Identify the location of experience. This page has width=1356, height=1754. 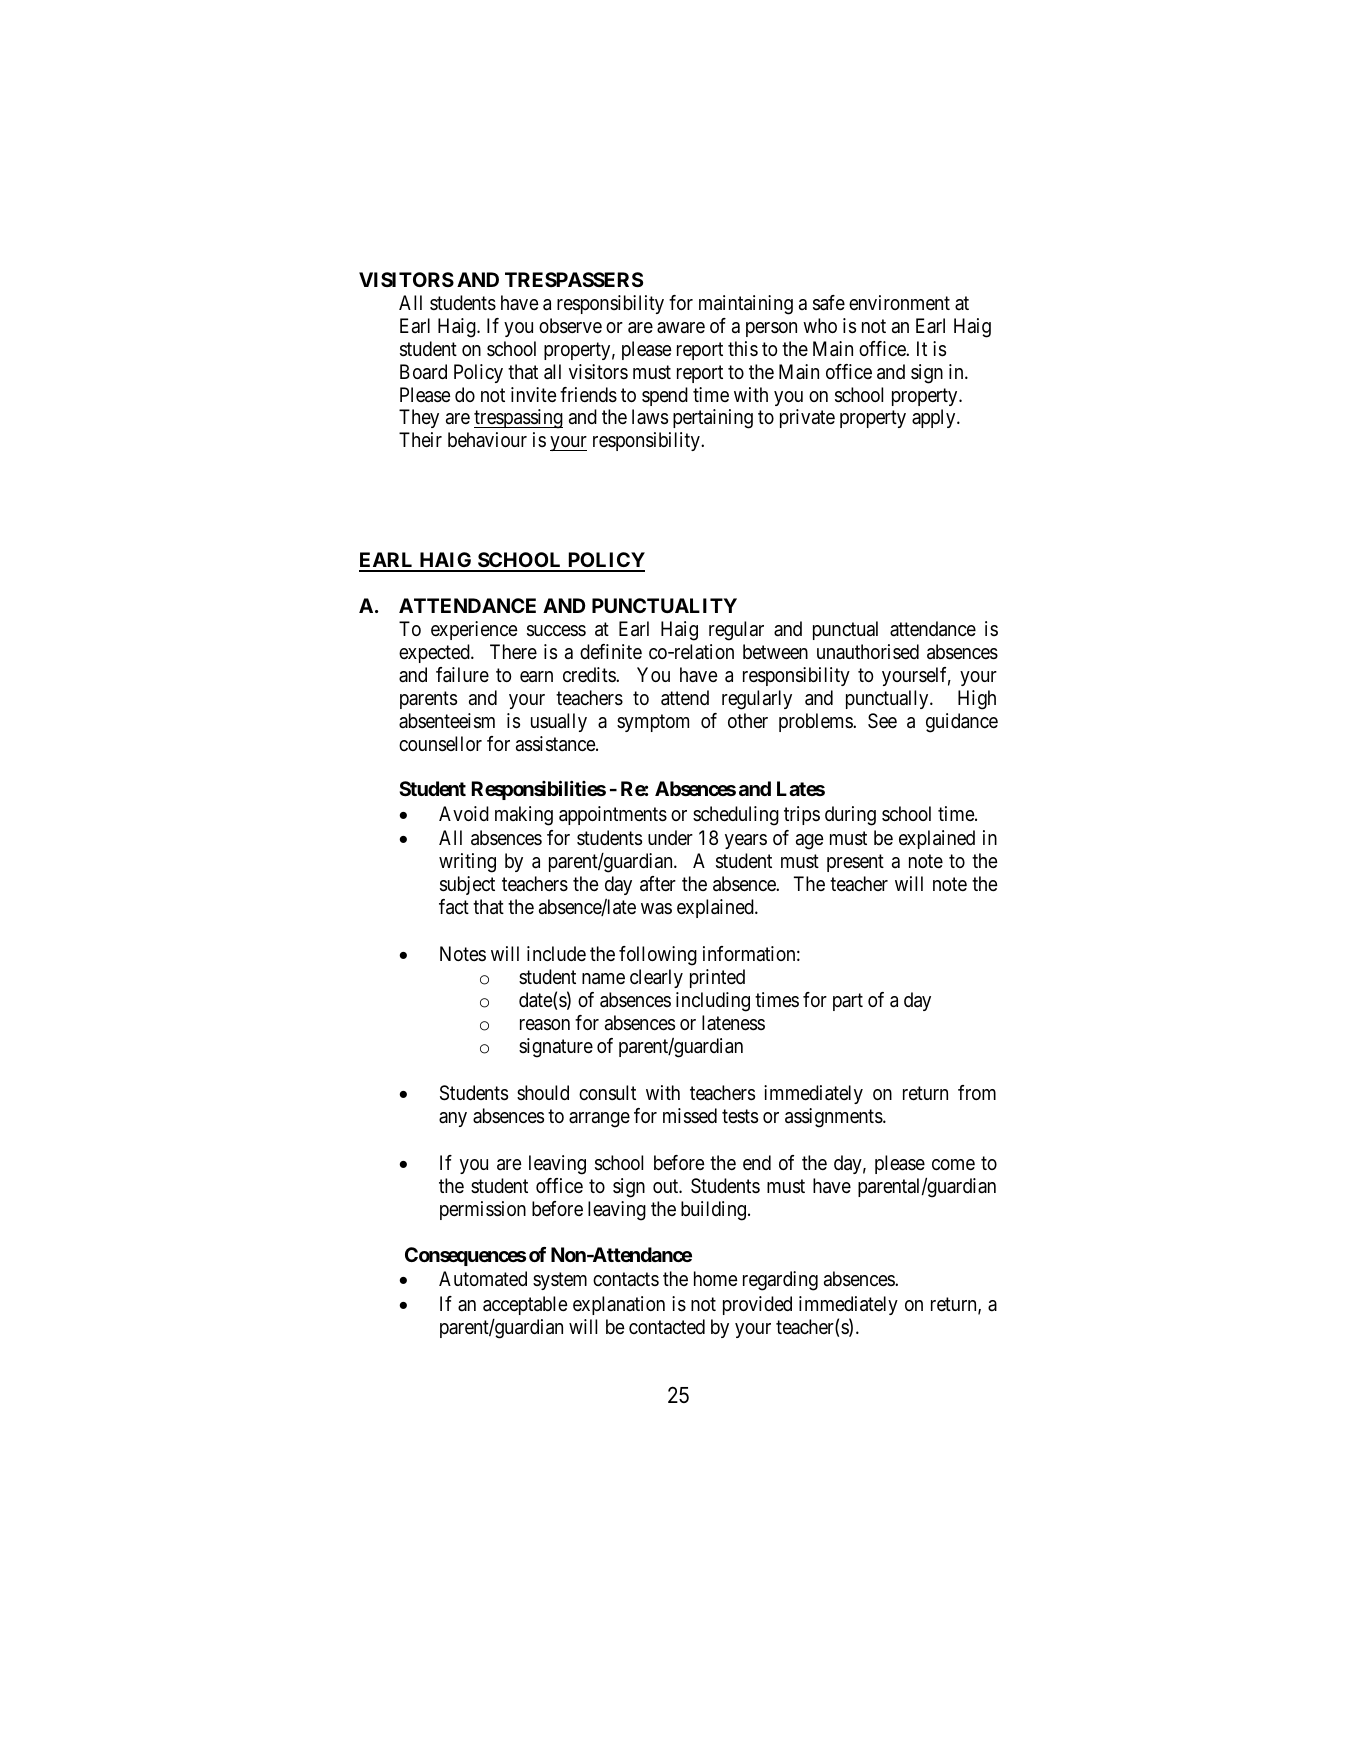
(474, 630).
